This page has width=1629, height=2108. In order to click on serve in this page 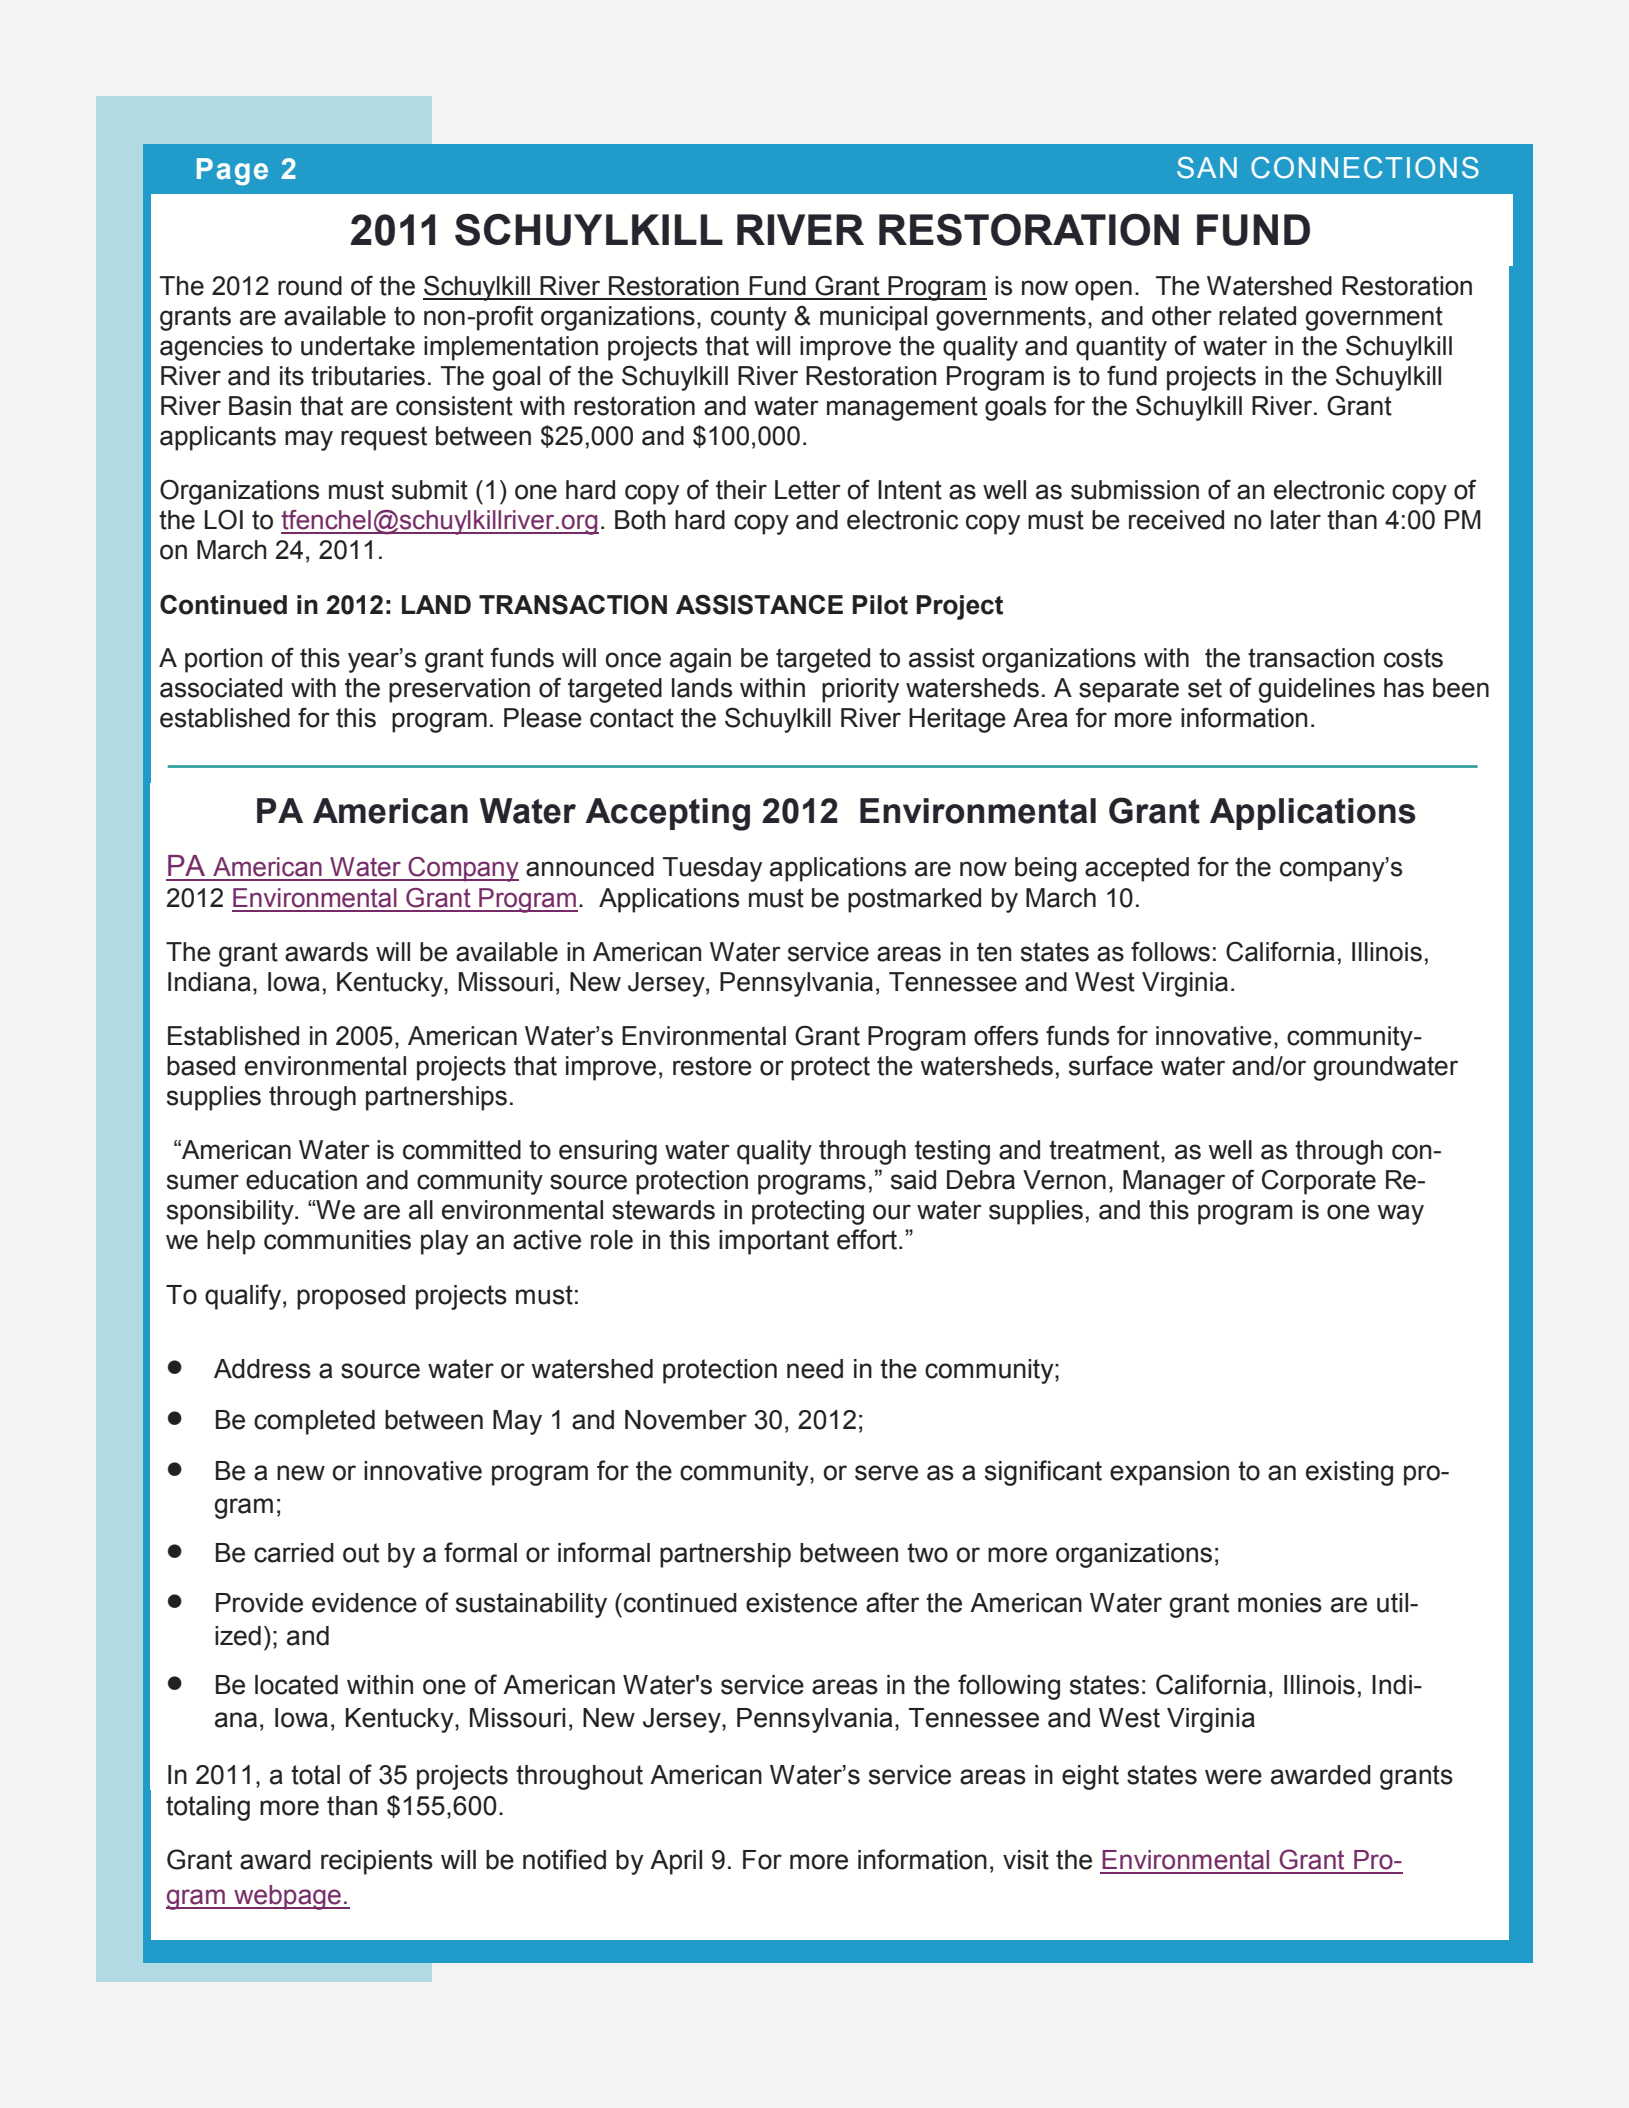, I will do `click(886, 1473)`.
